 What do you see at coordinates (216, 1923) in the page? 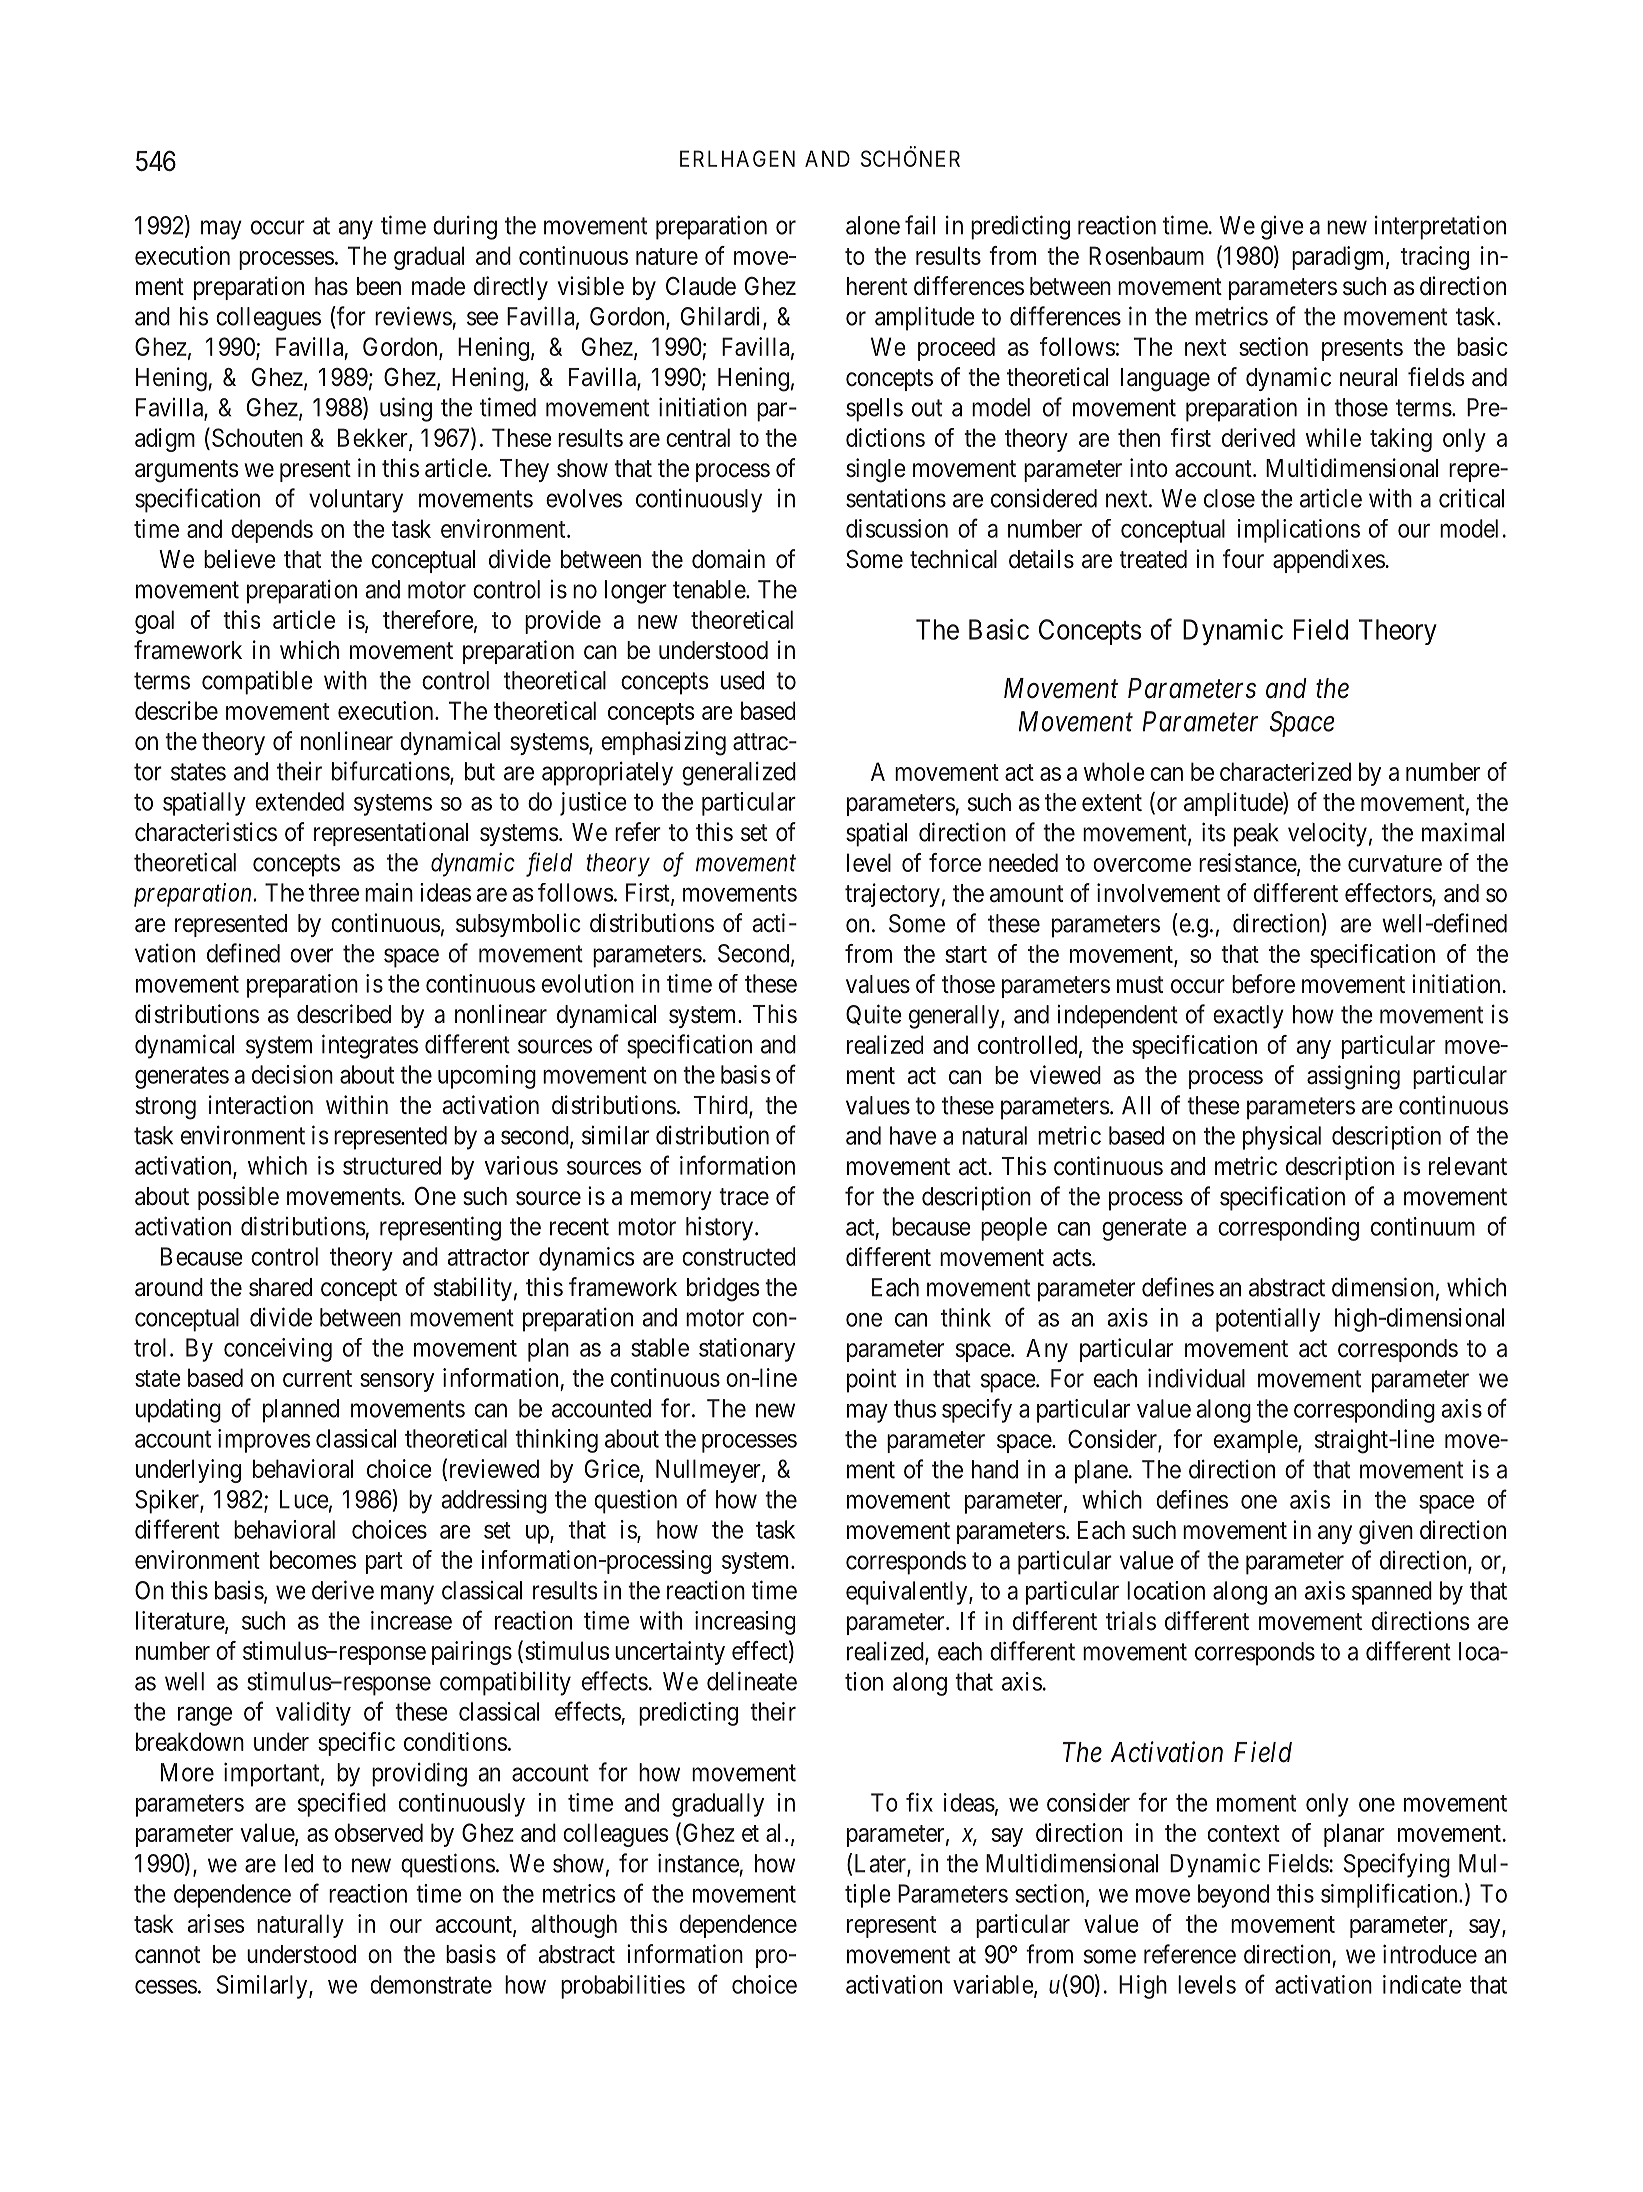
I see `arises` at bounding box center [216, 1923].
